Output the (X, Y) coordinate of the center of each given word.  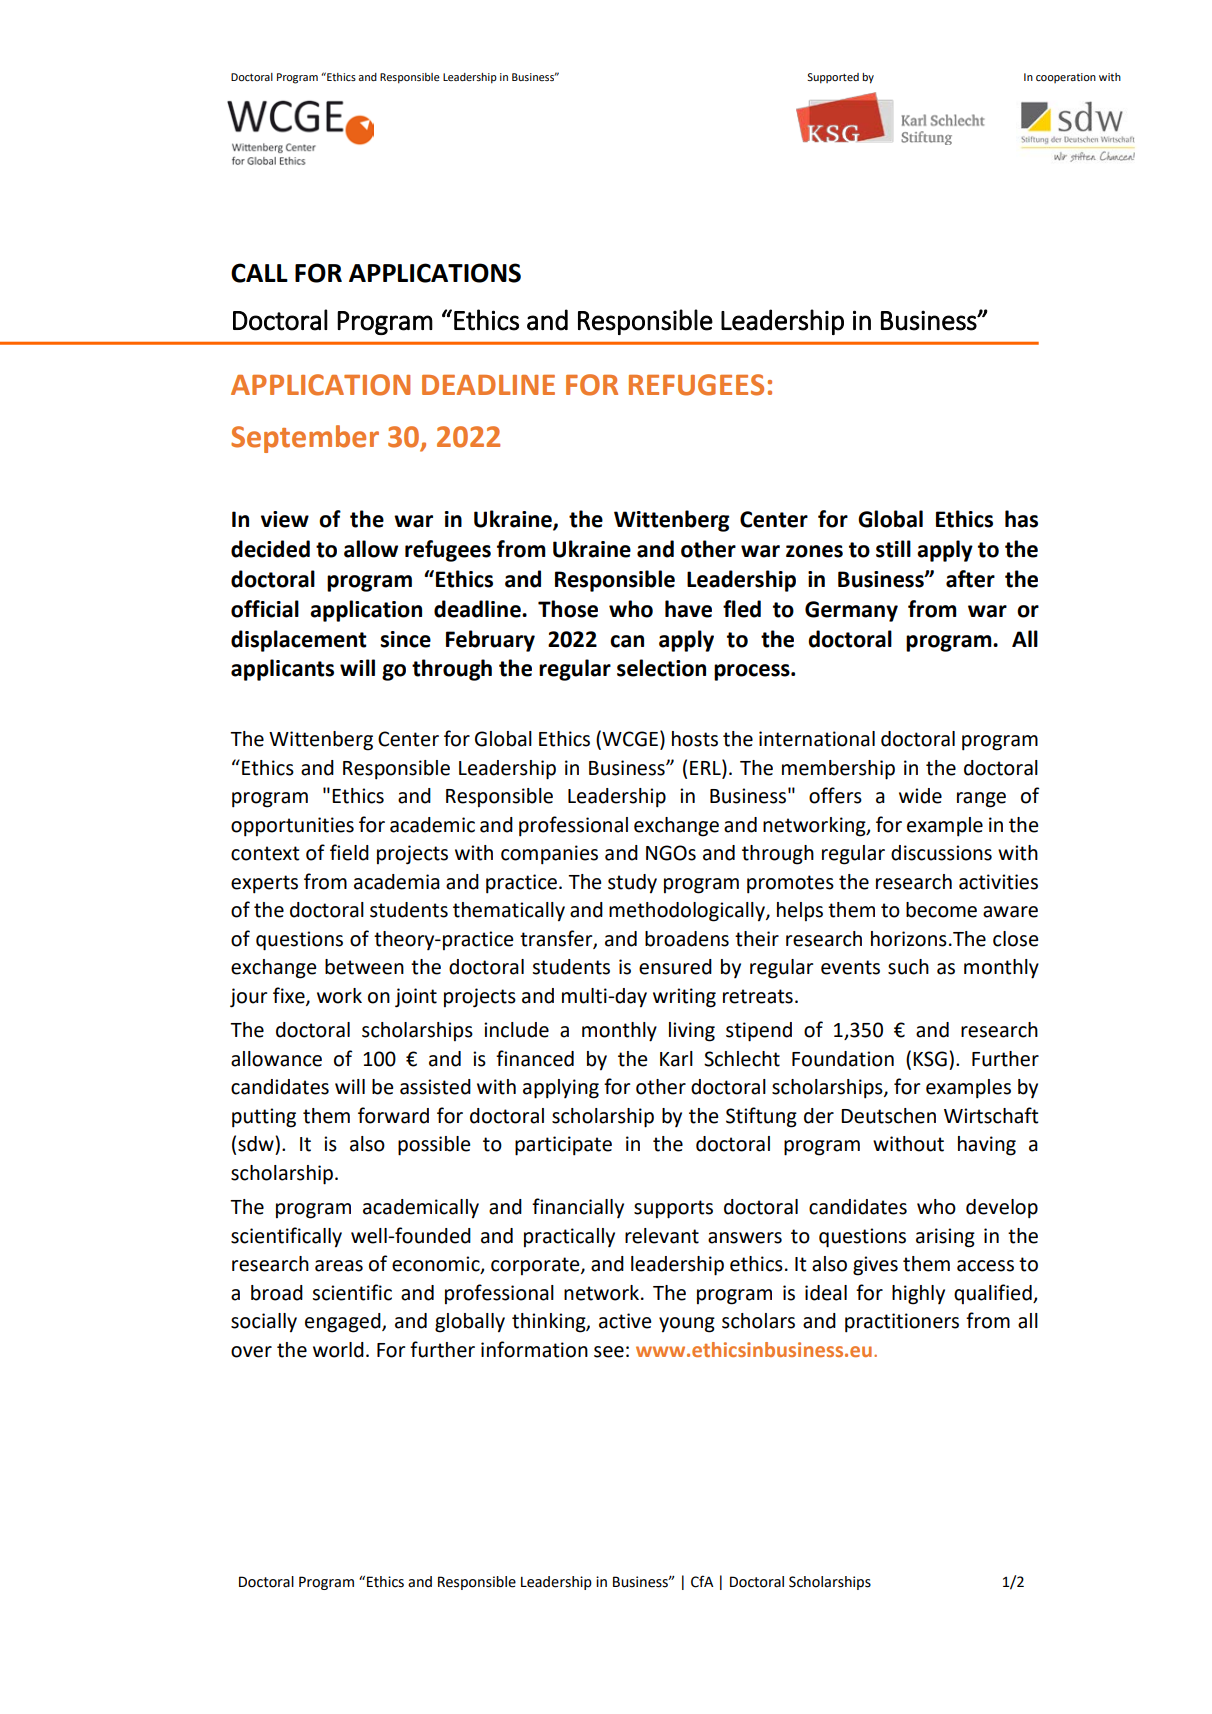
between (364, 967)
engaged (344, 1323)
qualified (994, 1294)
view (285, 519)
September (305, 439)
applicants (282, 670)
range (981, 800)
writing (684, 998)
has (1021, 519)
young (687, 1325)
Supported (833, 78)
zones (814, 551)
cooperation (1066, 78)
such (908, 967)
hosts (695, 739)
